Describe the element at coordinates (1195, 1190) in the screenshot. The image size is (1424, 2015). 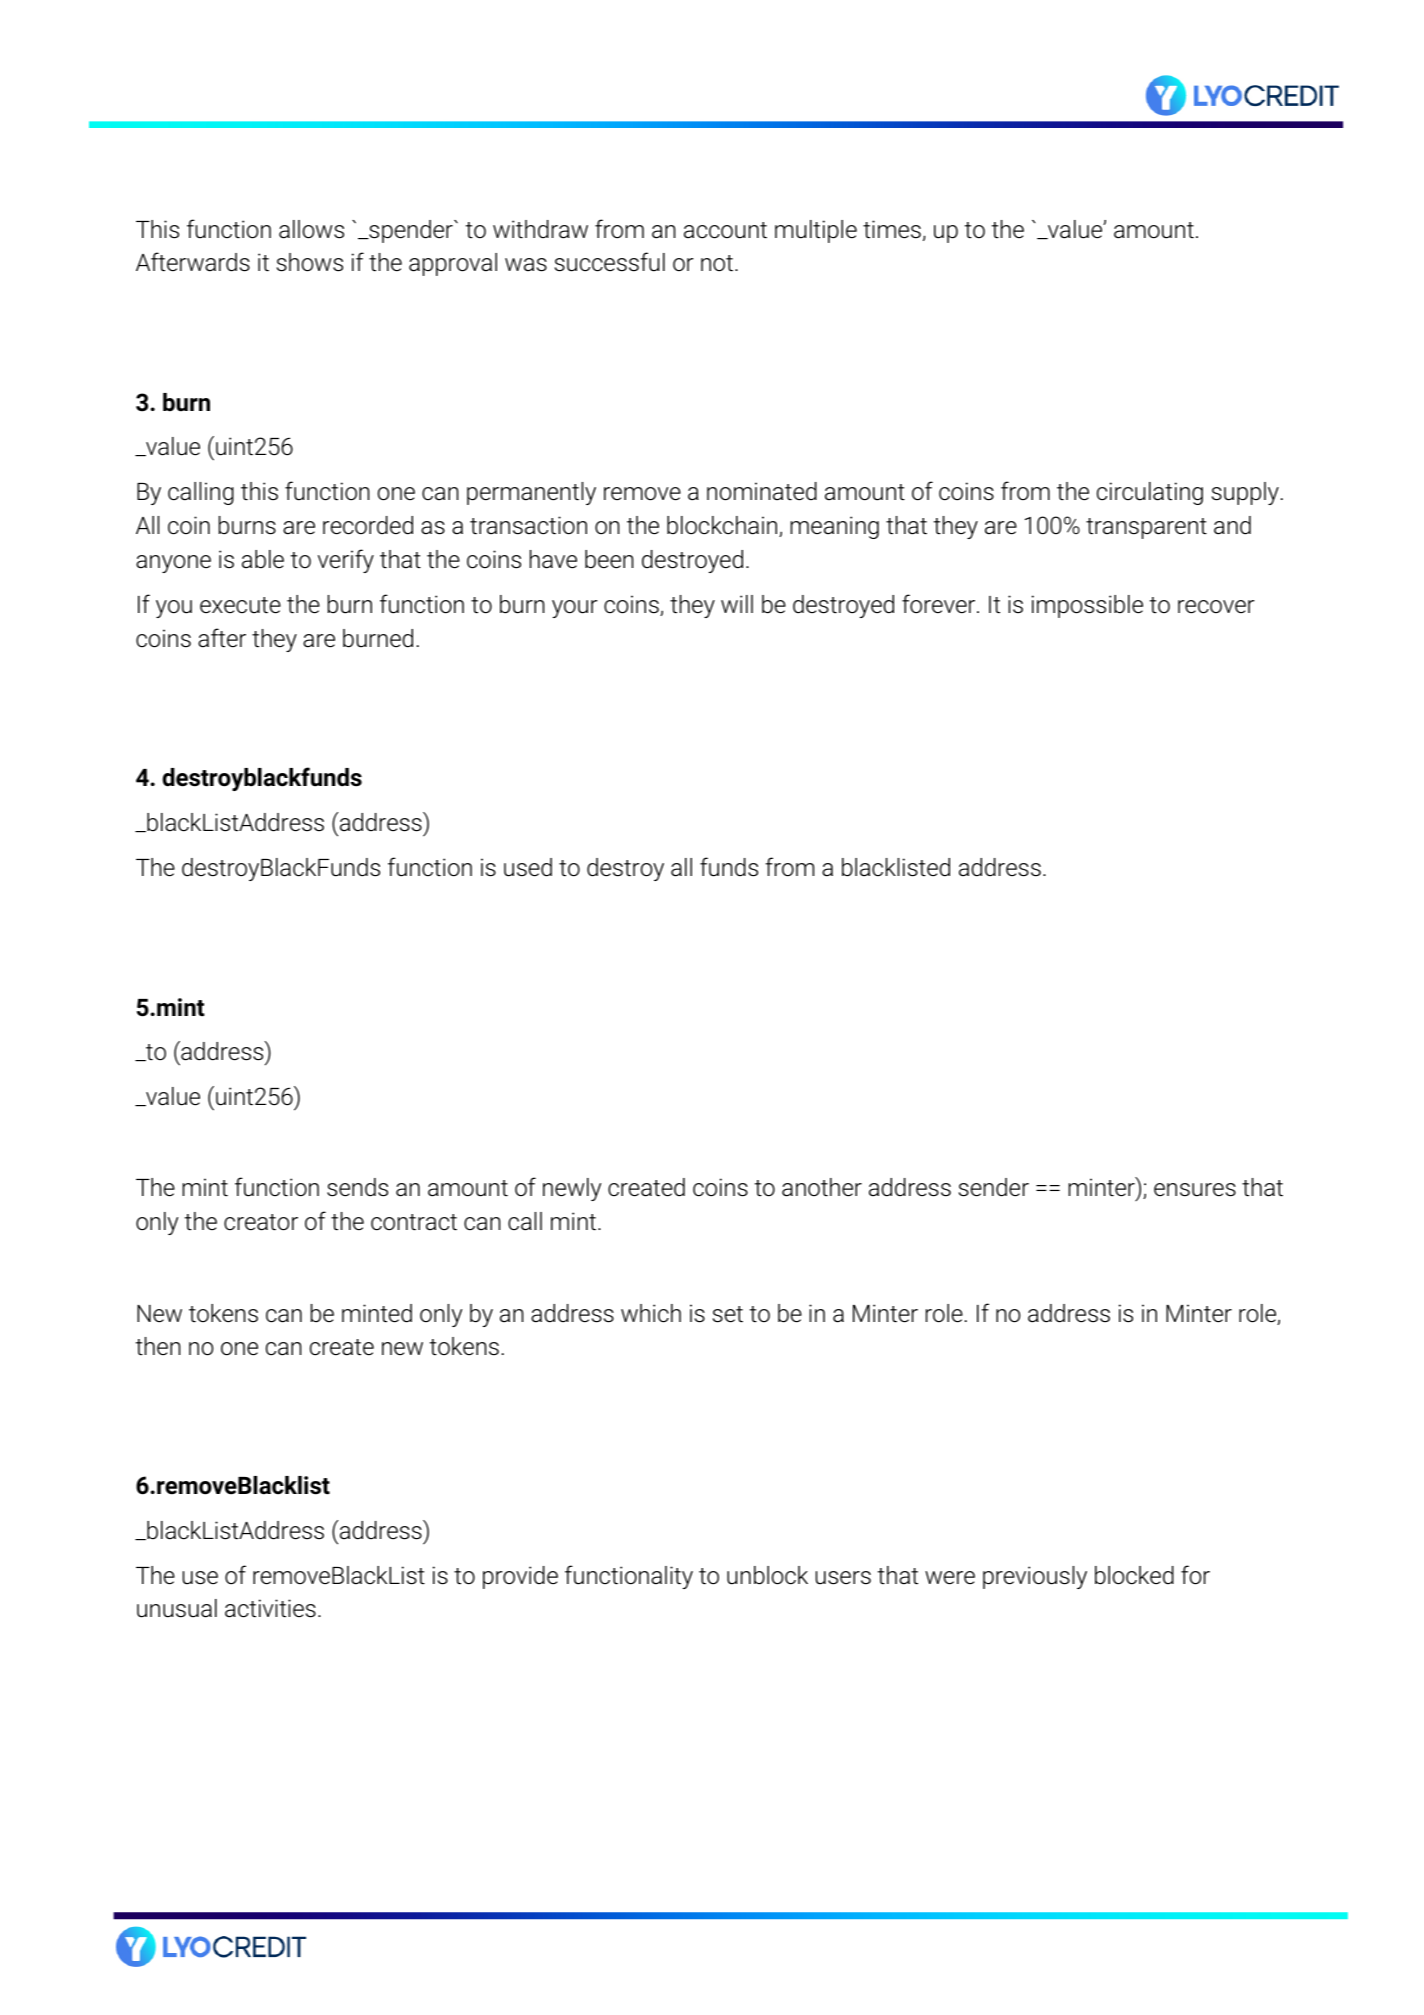
I see `ensures` at that location.
